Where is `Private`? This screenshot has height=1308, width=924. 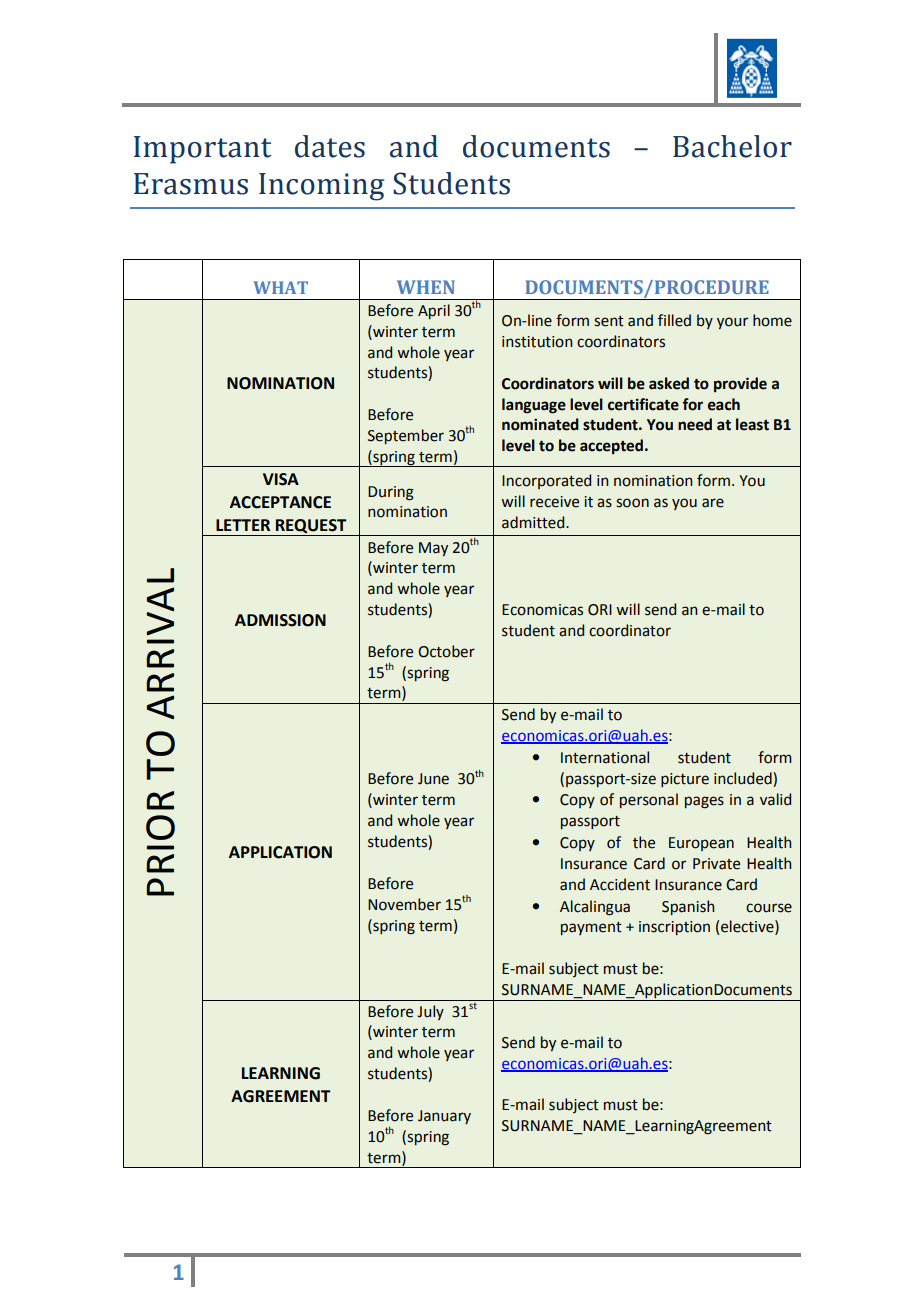
Private is located at coordinates (716, 864).
